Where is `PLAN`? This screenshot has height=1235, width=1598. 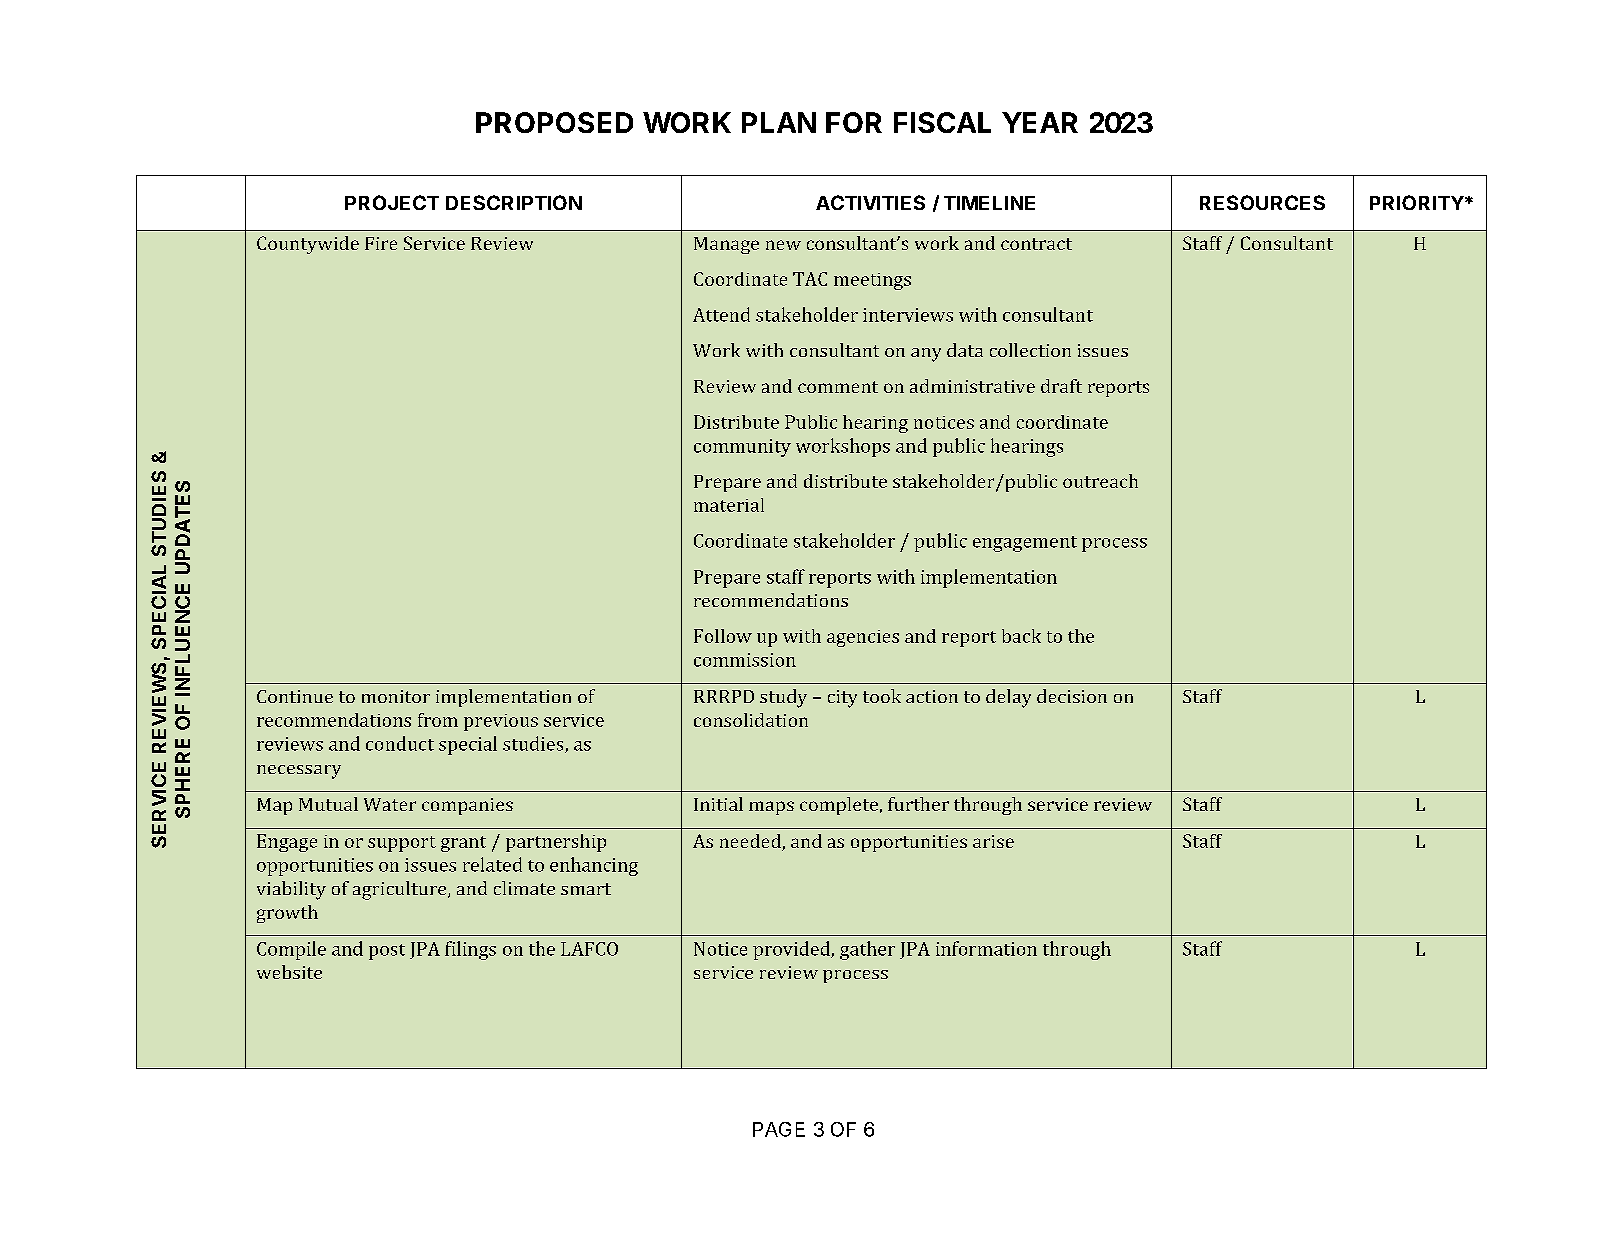 PLAN is located at coordinates (779, 122).
